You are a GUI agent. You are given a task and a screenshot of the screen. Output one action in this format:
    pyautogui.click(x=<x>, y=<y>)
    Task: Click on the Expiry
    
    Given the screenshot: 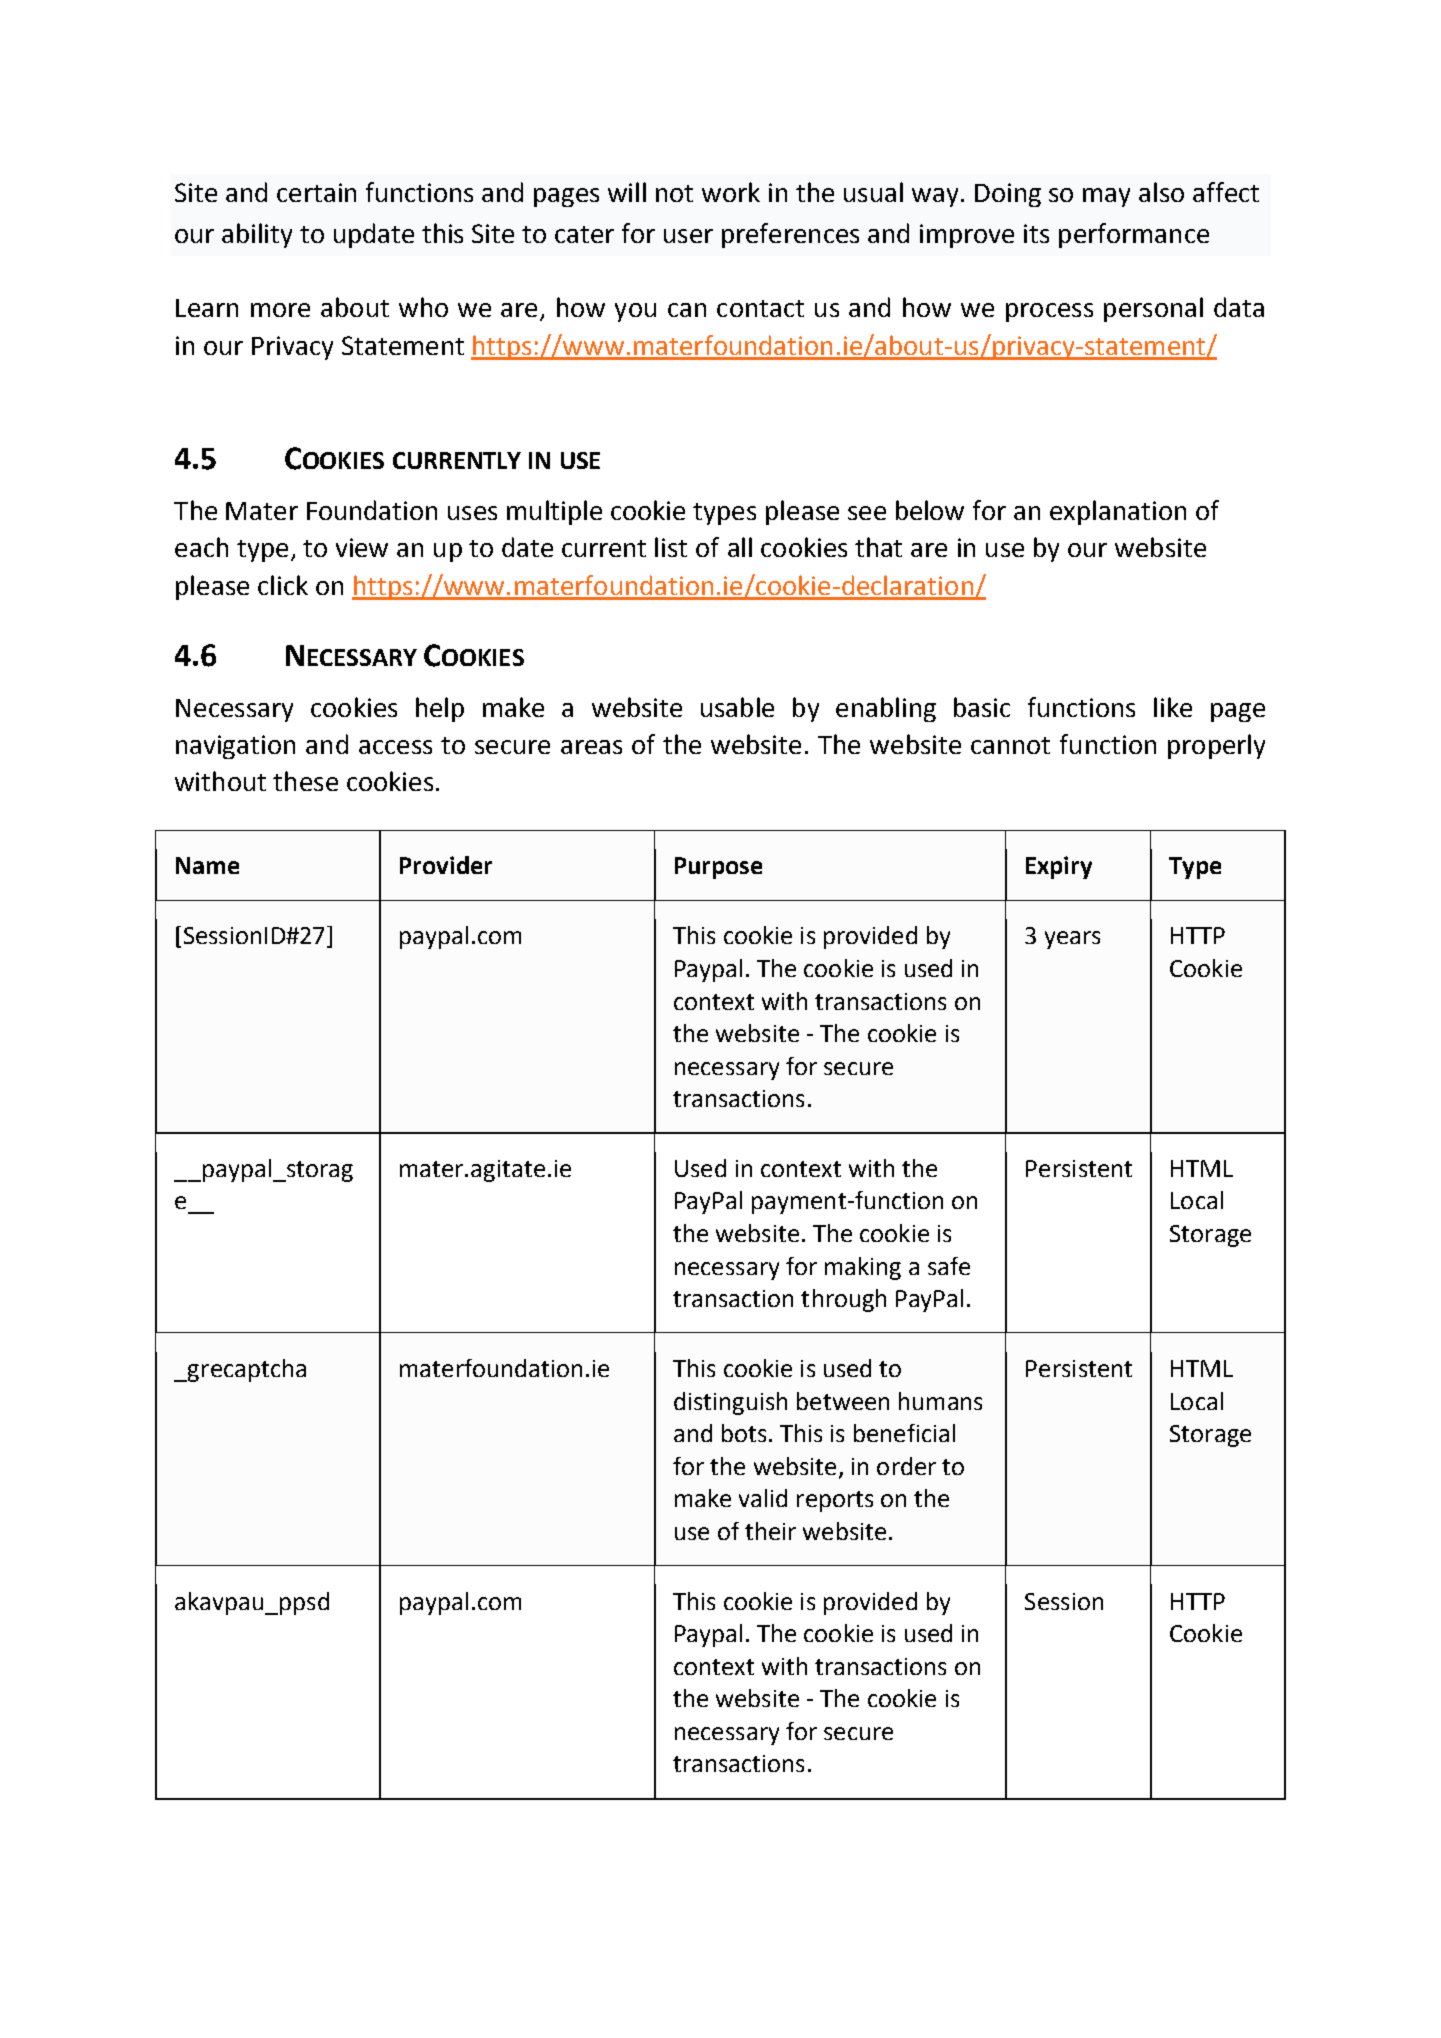 What is the action you would take?
    pyautogui.click(x=1059, y=867)
